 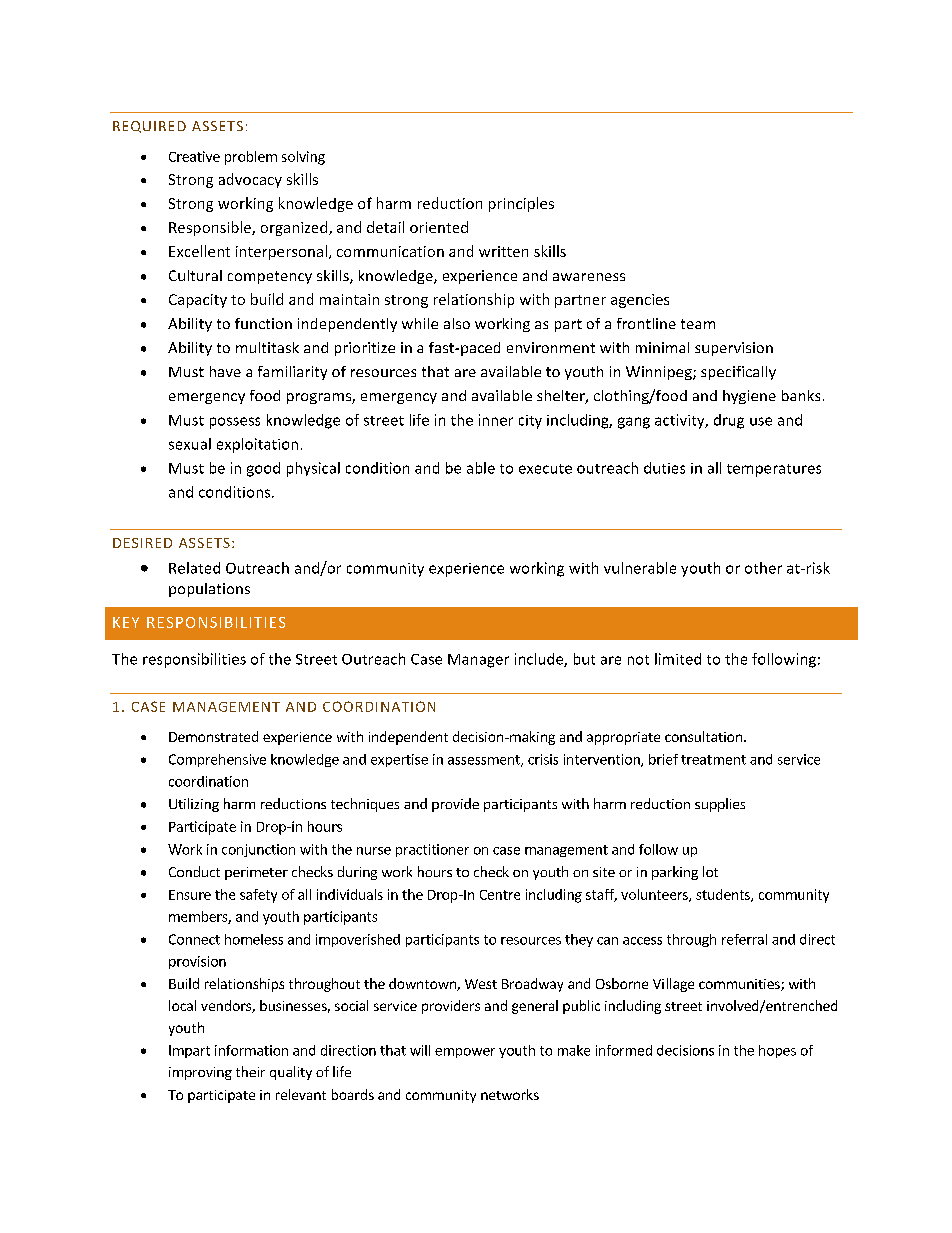 What do you see at coordinates (465, 1053) in the screenshot?
I see `empower` at bounding box center [465, 1053].
